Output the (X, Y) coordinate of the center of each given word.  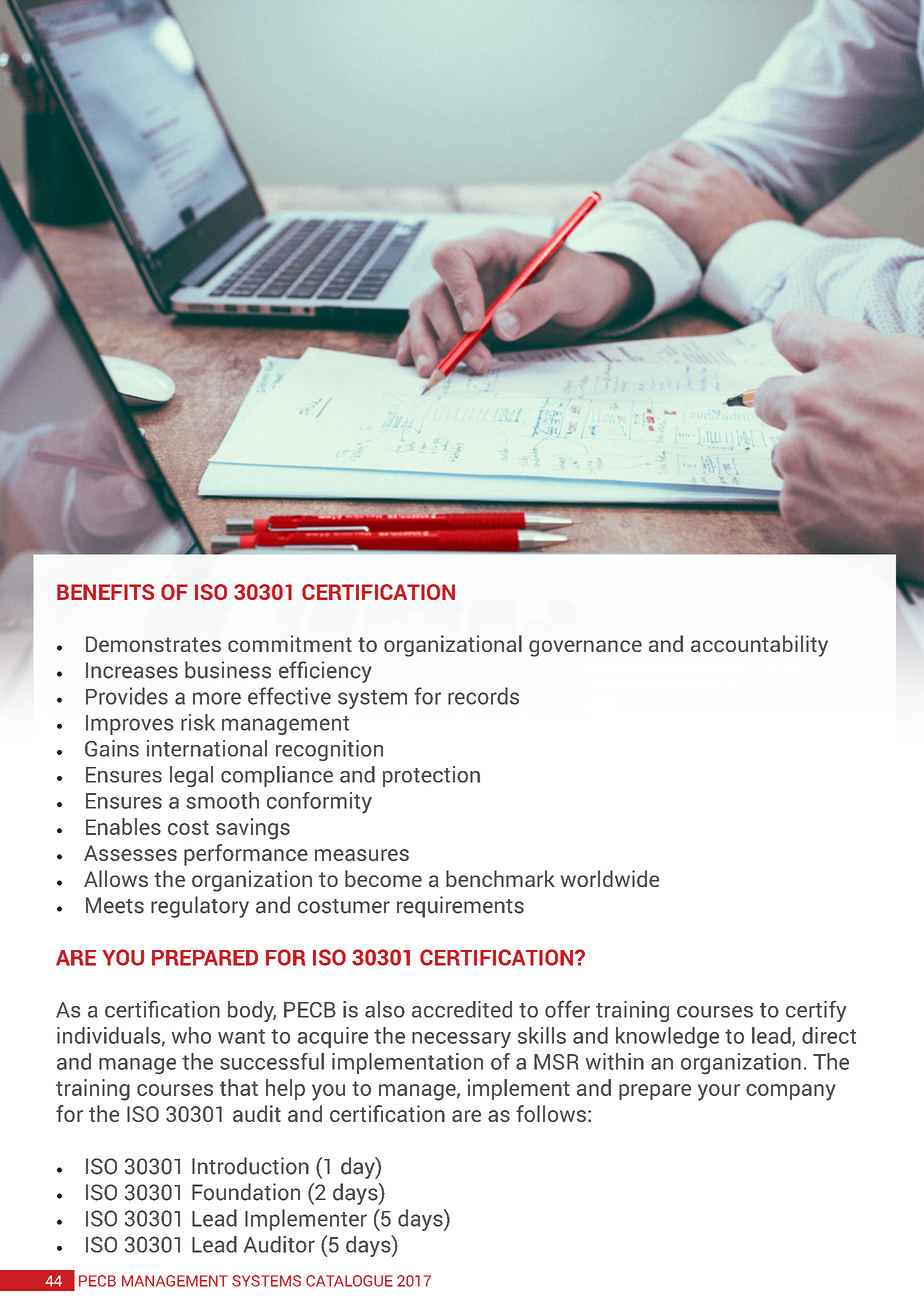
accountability (759, 646)
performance (246, 855)
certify (816, 1011)
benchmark (500, 878)
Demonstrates (153, 644)
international (207, 748)
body (252, 1011)
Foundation (246, 1192)
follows (551, 1113)
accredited (462, 1009)
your (719, 1092)
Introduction (250, 1166)
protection (431, 776)
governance (585, 648)
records (483, 696)
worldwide (610, 878)
